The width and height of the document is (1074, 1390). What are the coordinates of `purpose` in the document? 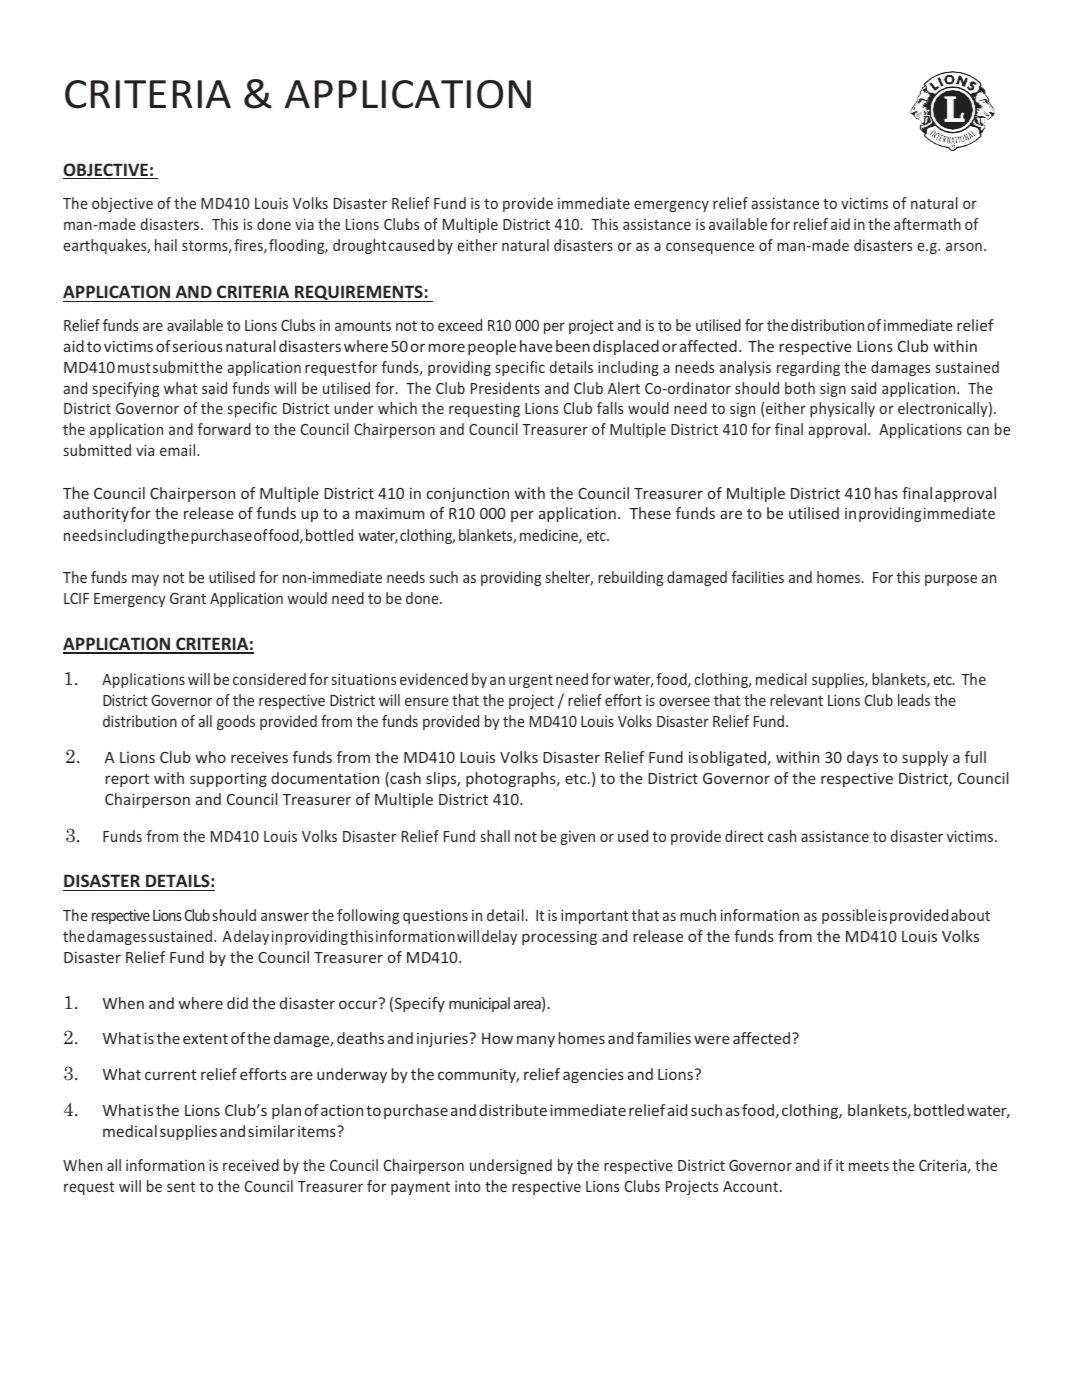 It's located at (951, 580).
